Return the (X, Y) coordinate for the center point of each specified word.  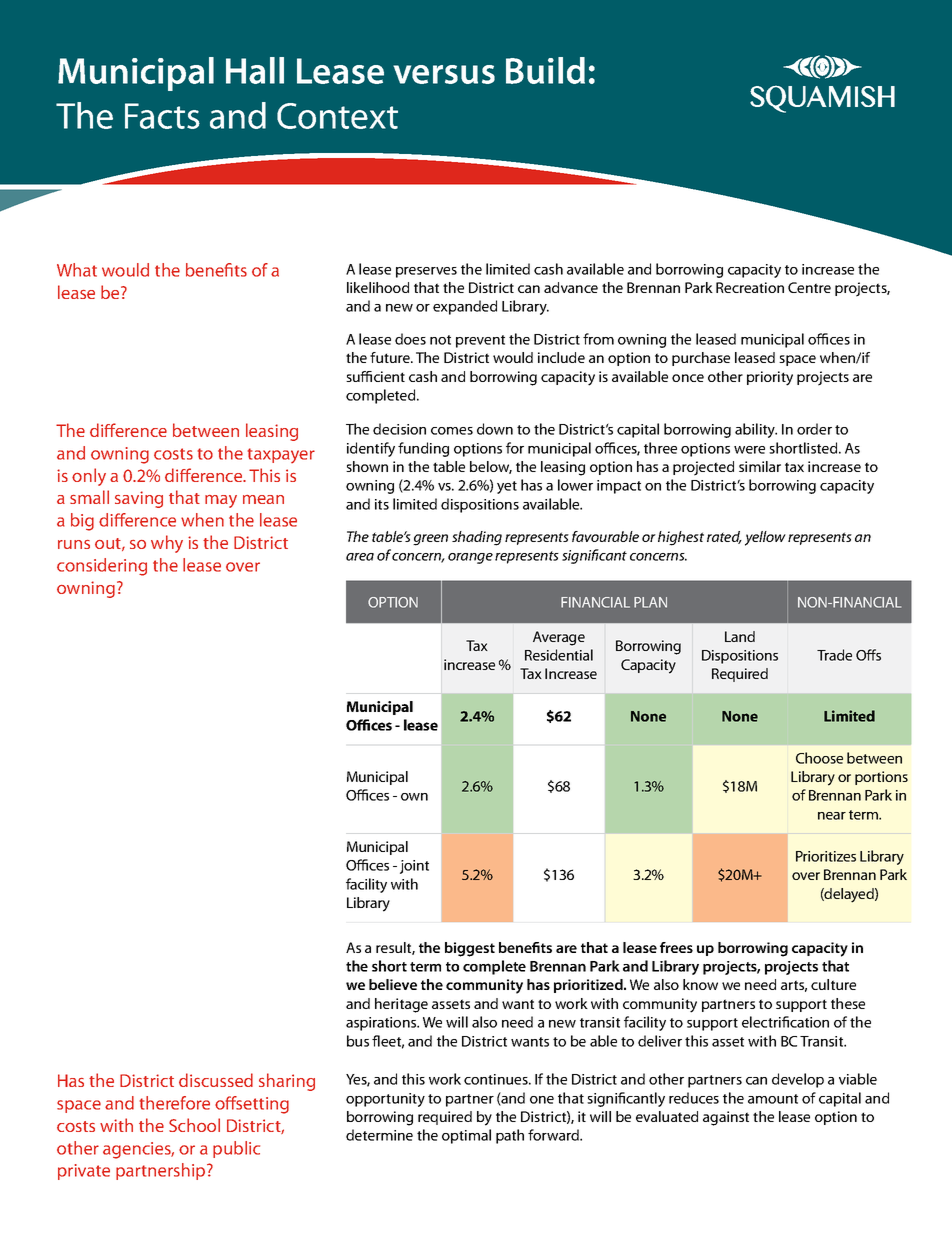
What (77, 270)
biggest (470, 949)
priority (770, 378)
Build (545, 70)
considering (102, 567)
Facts (162, 116)
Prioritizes (826, 856)
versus (444, 74)
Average (559, 638)
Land (740, 636)
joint (414, 867)
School (194, 1125)
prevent (480, 341)
